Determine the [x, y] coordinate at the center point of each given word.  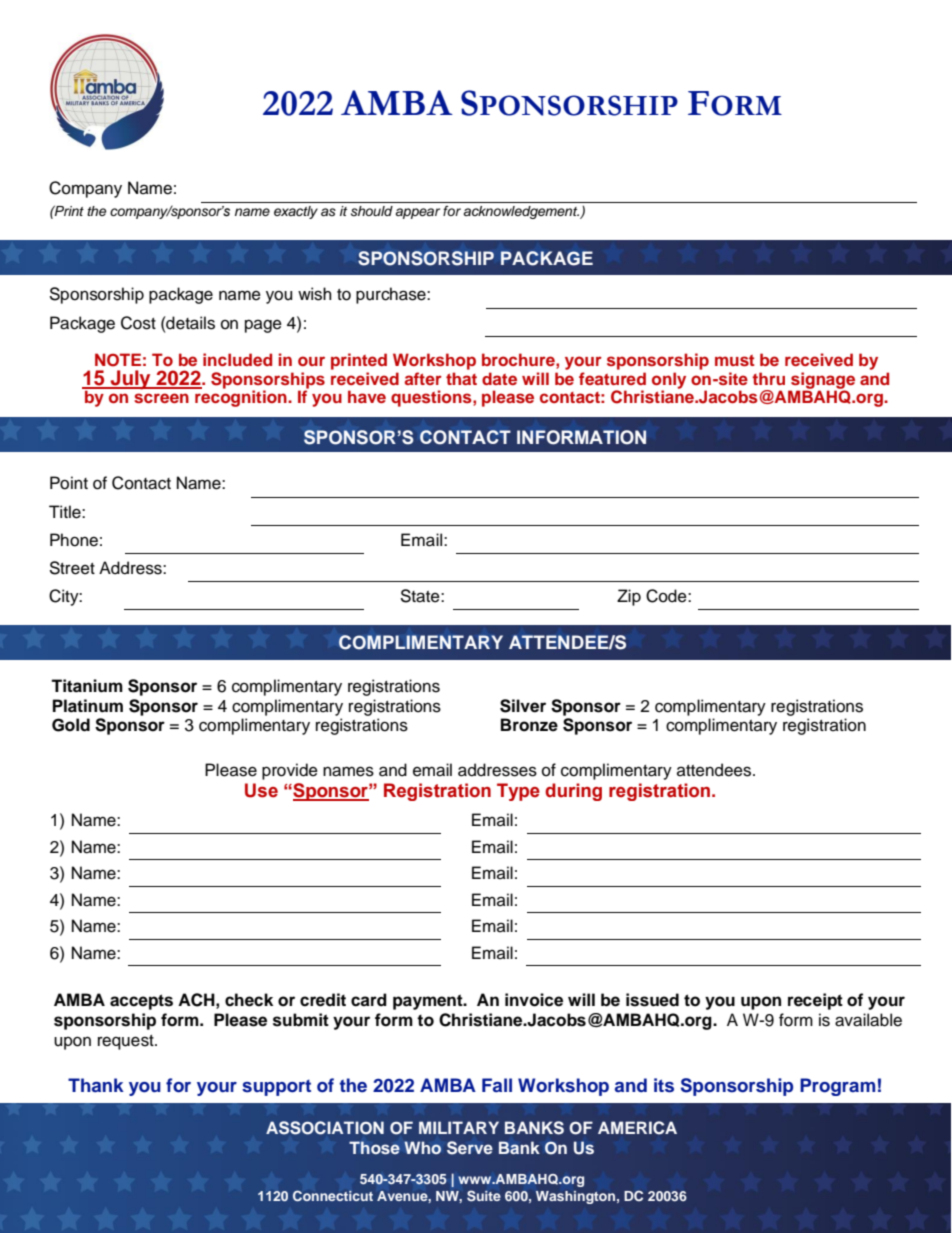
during [573, 792]
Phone [74, 540]
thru [768, 378]
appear [417, 213]
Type [518, 792]
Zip [629, 597]
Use [261, 790]
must [735, 360]
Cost [138, 323]
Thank [96, 1085]
